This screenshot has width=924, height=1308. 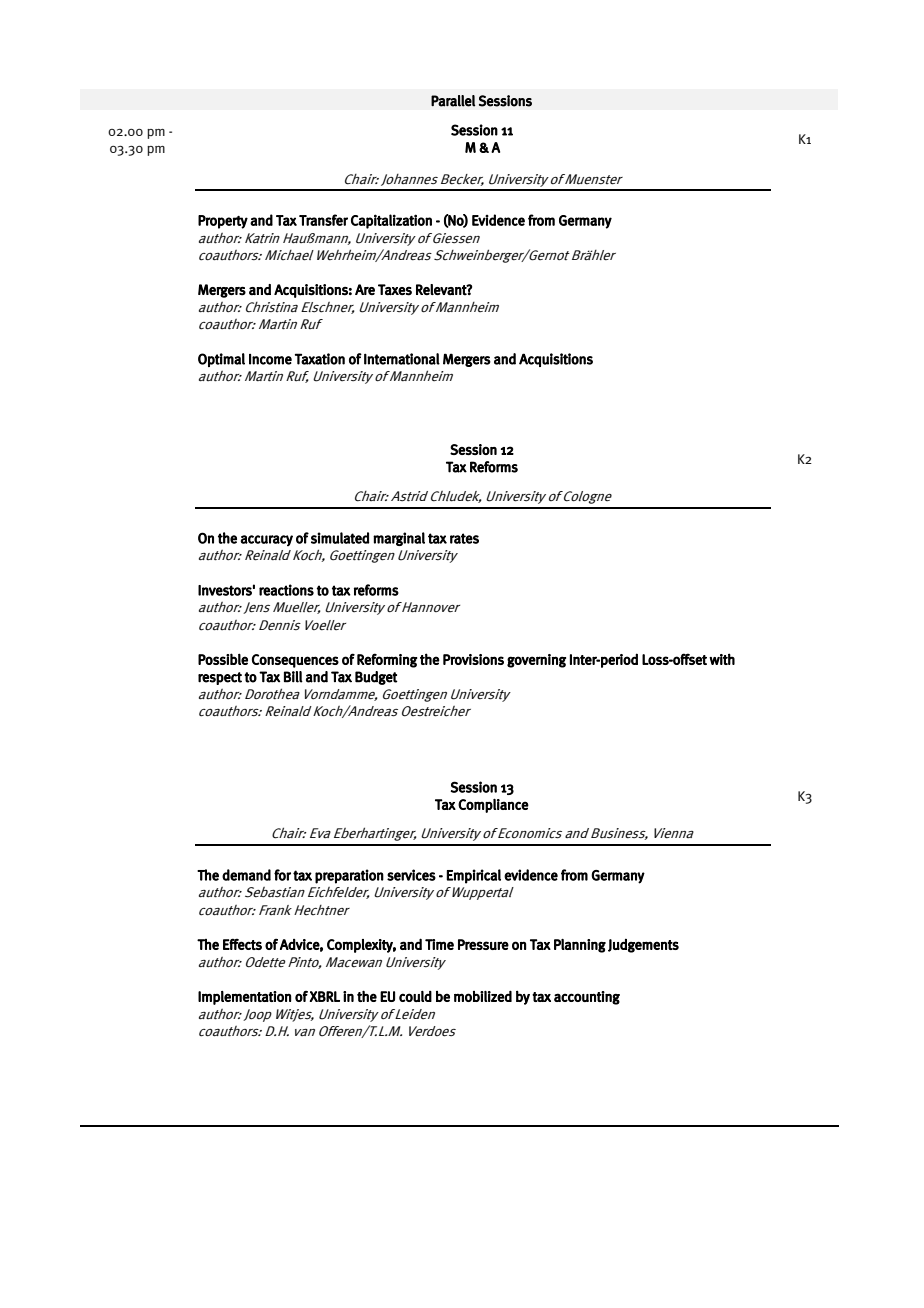 I want to click on Consequences, so click(x=295, y=661).
